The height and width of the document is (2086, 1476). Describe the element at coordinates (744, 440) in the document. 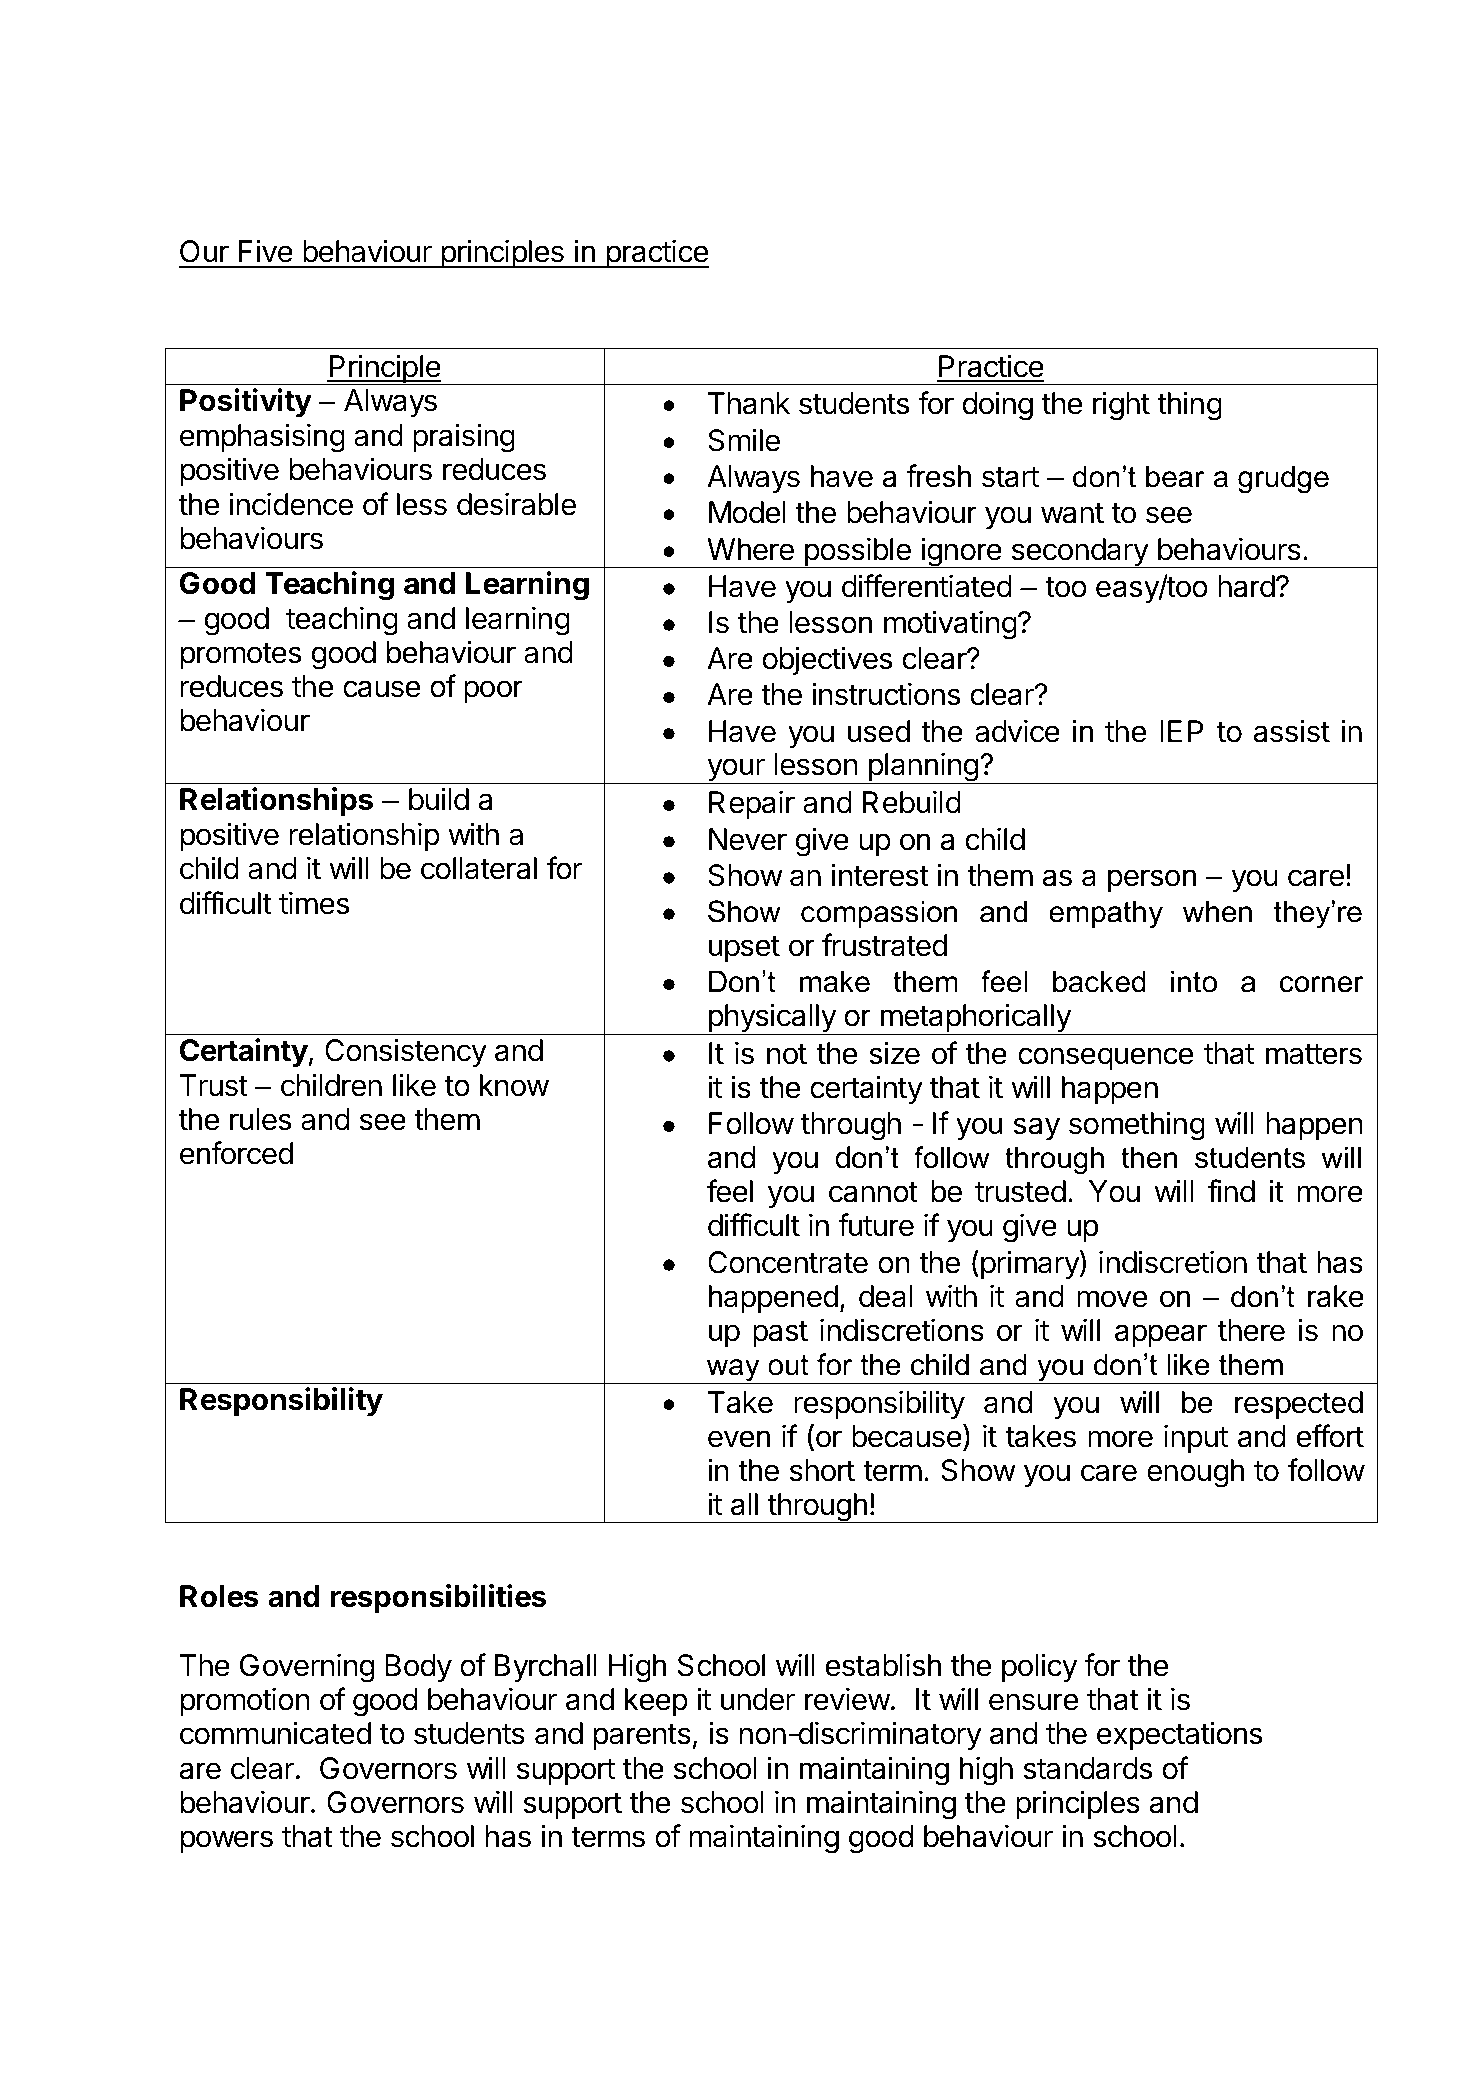

I see `Smile` at that location.
